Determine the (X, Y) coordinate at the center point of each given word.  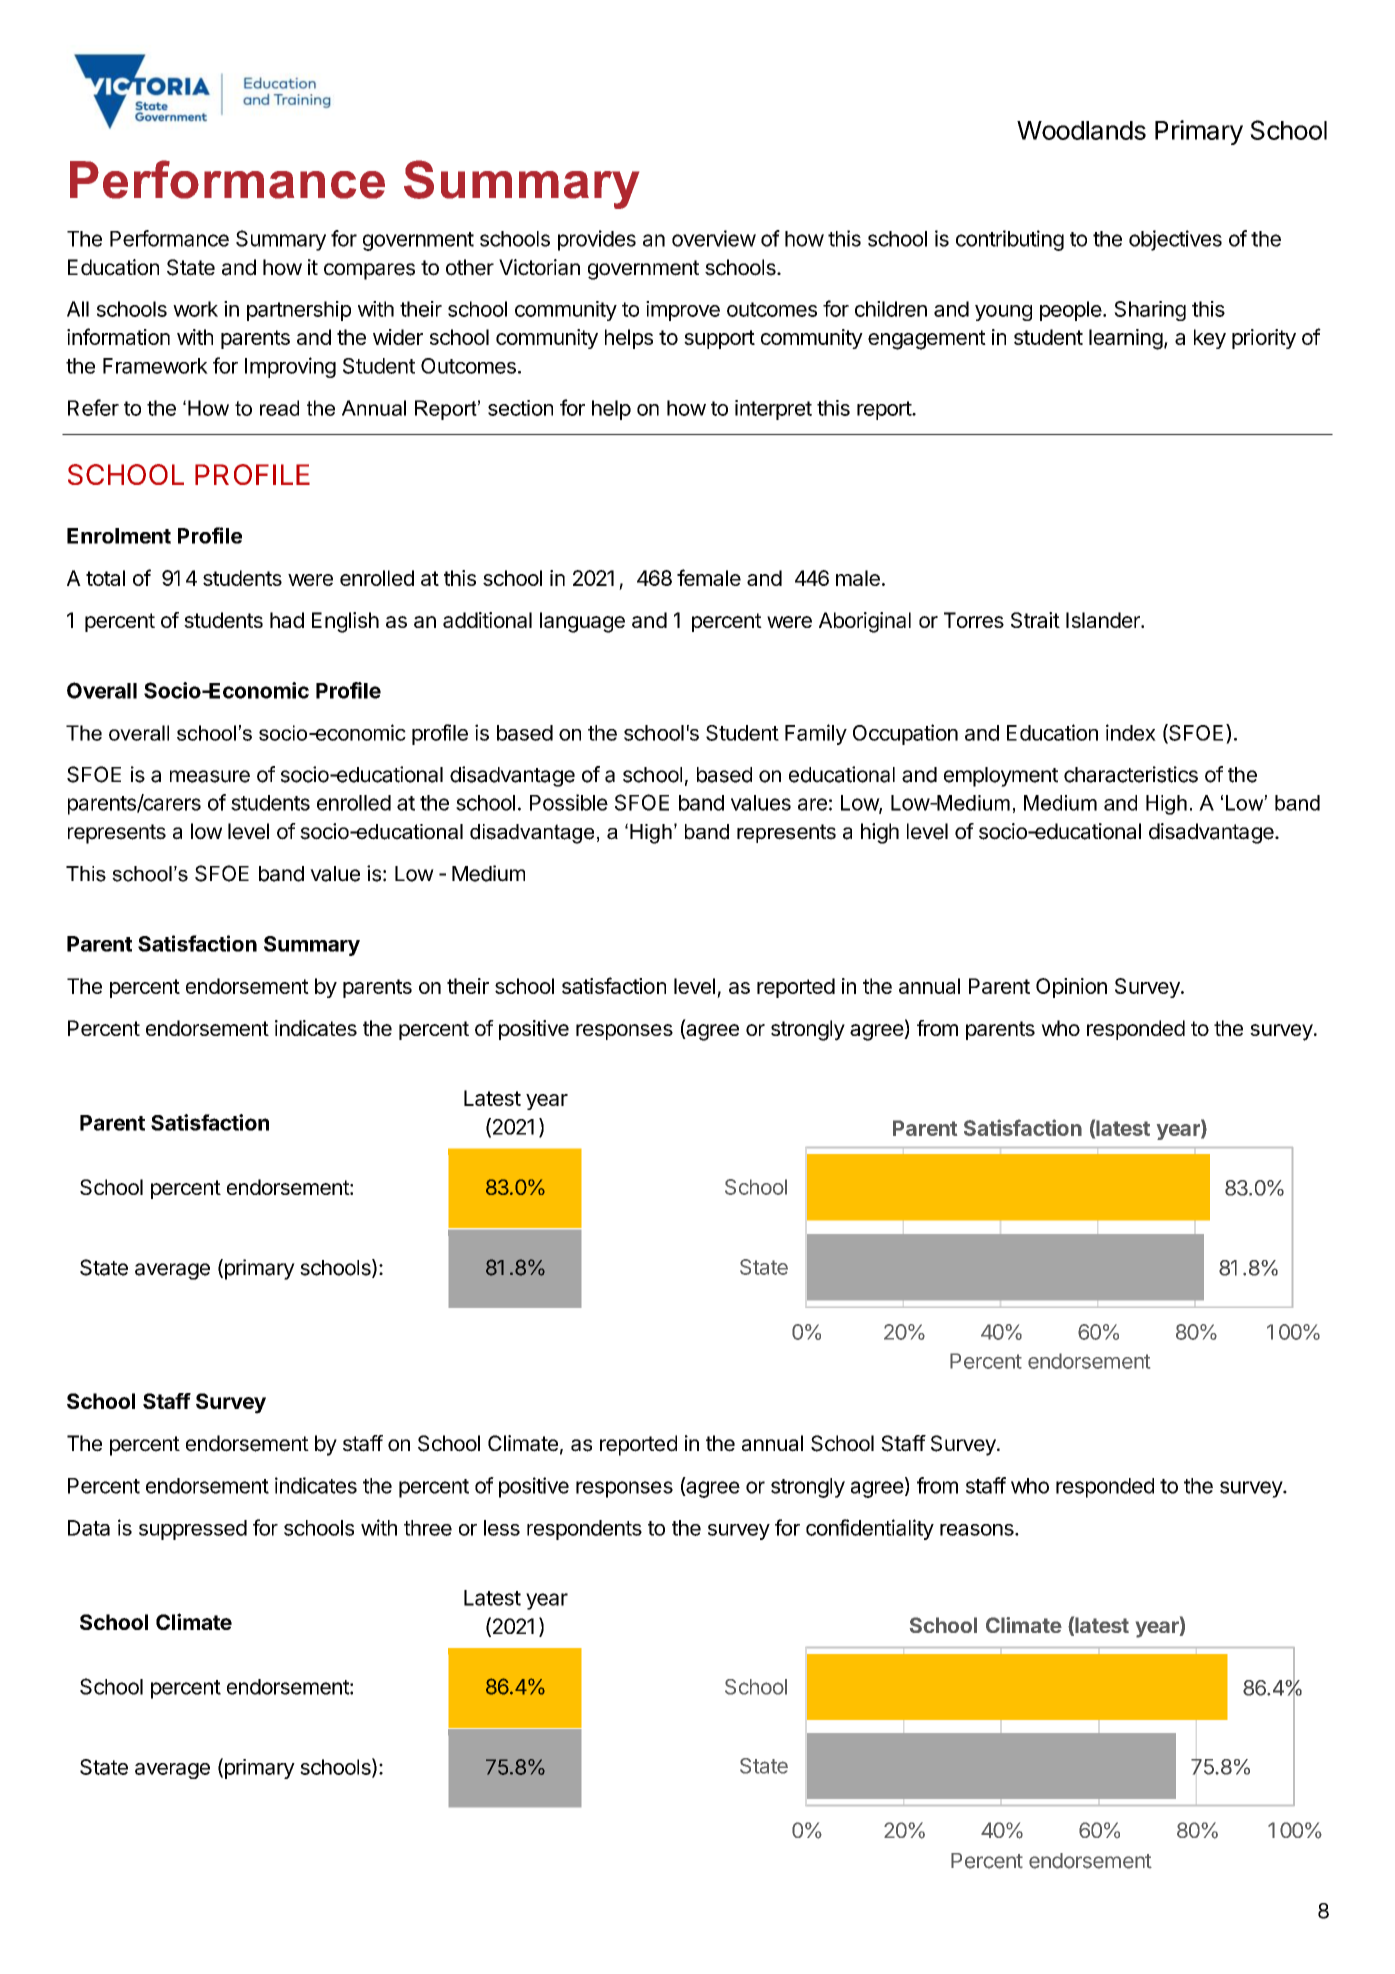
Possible (569, 802)
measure (210, 776)
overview (714, 238)
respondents (584, 1530)
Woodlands (1081, 130)
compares (369, 271)
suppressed (193, 1530)
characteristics (1131, 774)
